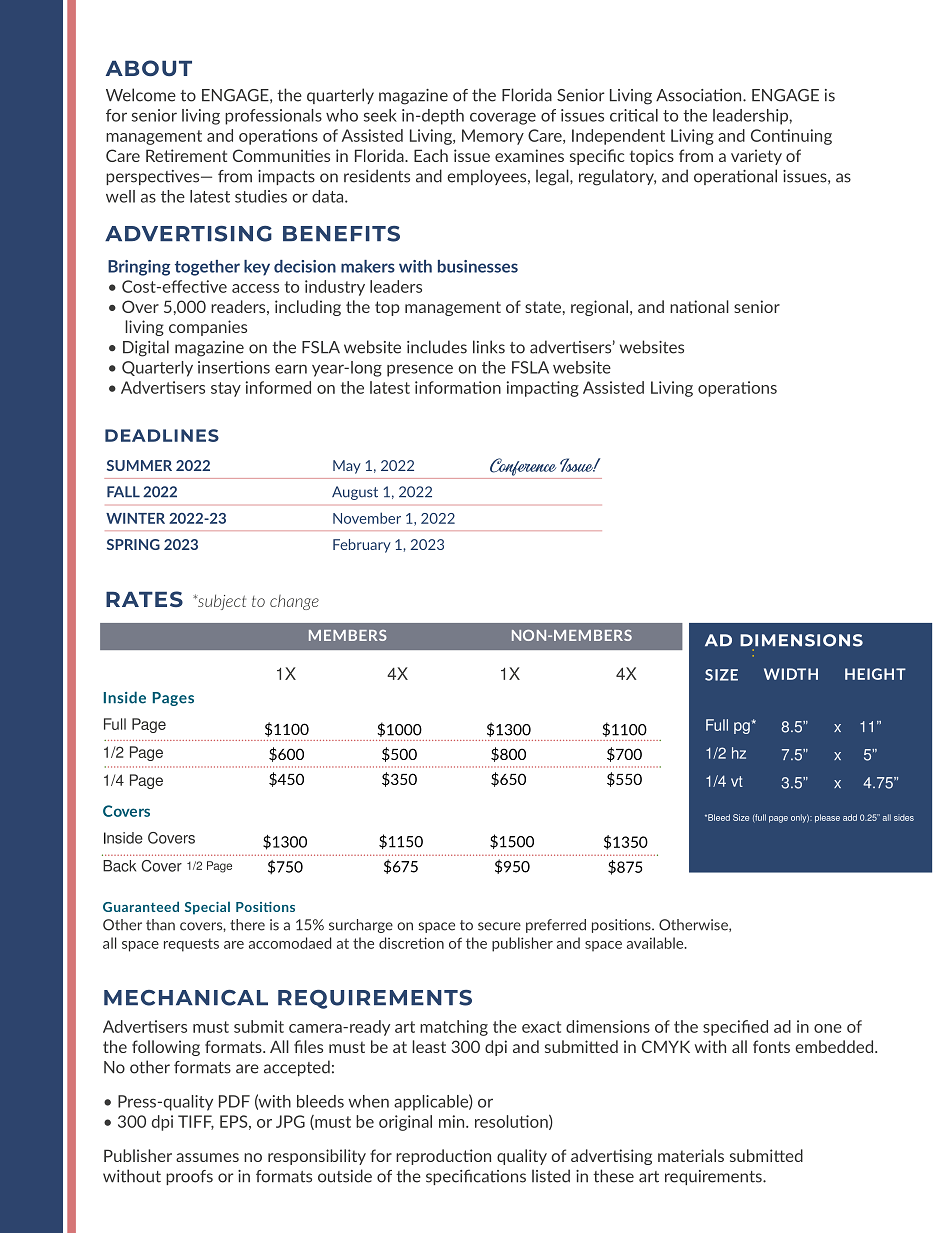  Describe the element at coordinates (362, 546) in the page. I see `February` at that location.
